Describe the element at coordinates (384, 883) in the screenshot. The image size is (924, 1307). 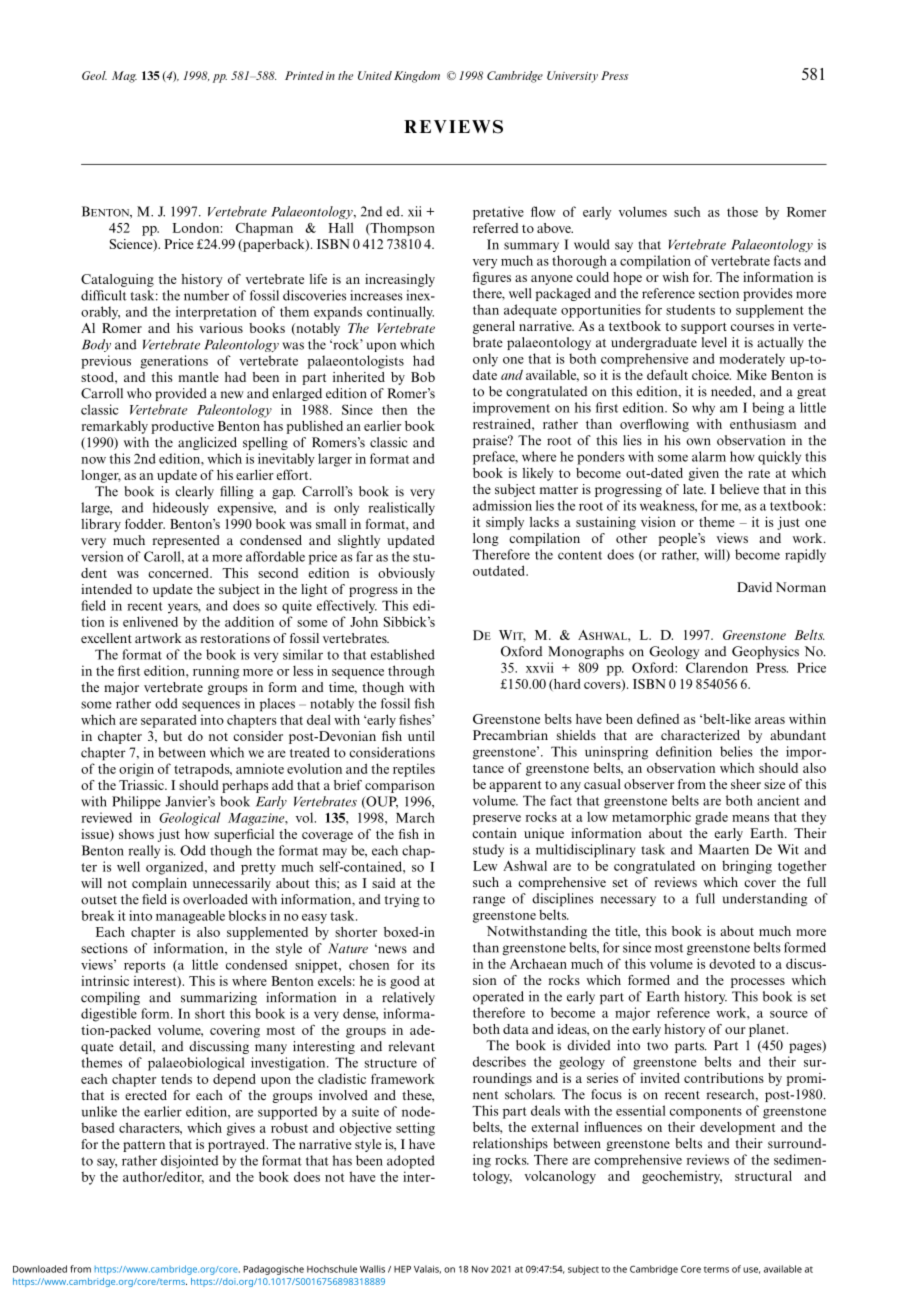
I see `said` at that location.
